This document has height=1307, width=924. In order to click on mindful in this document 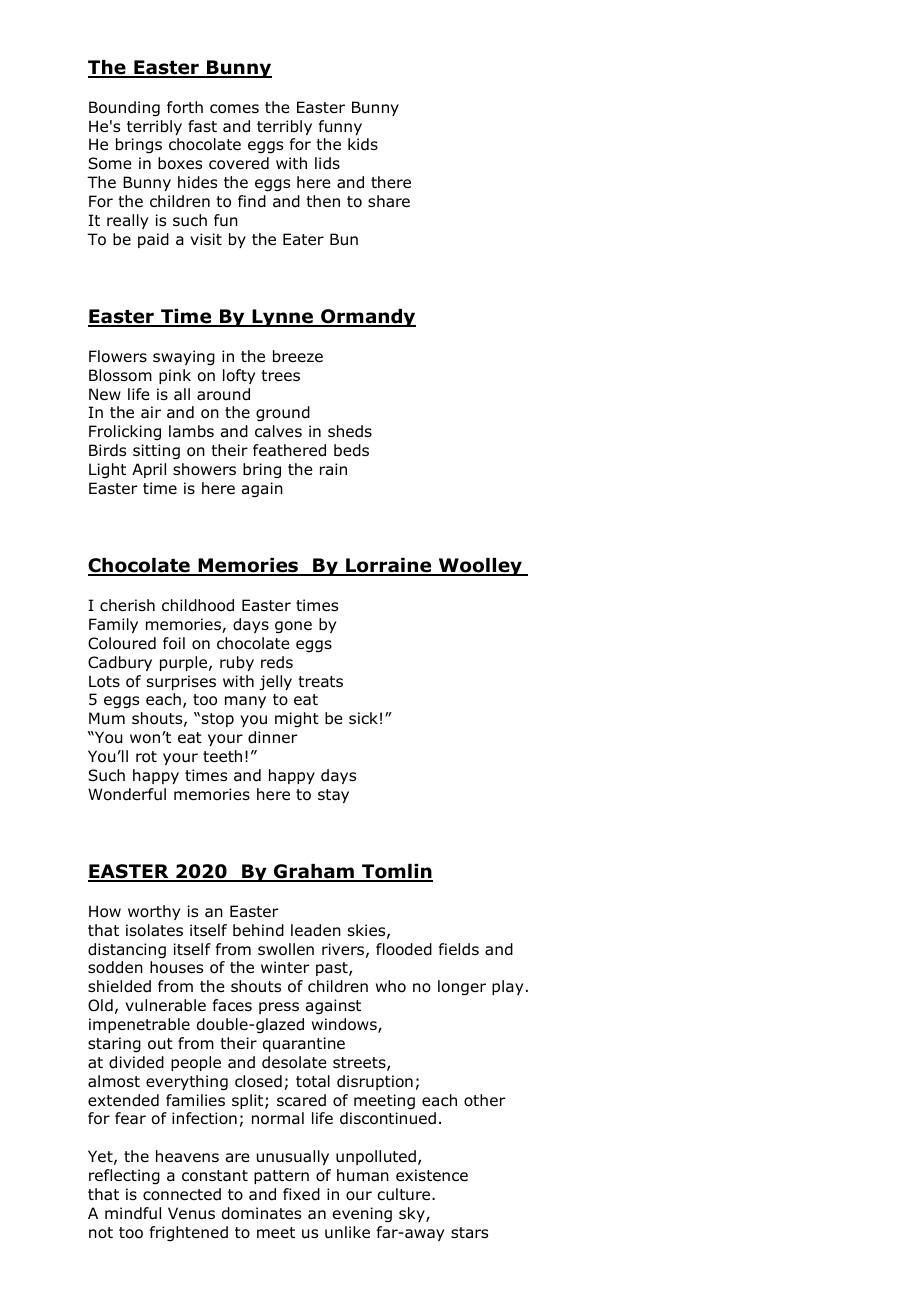, I will do `click(133, 1213)`.
